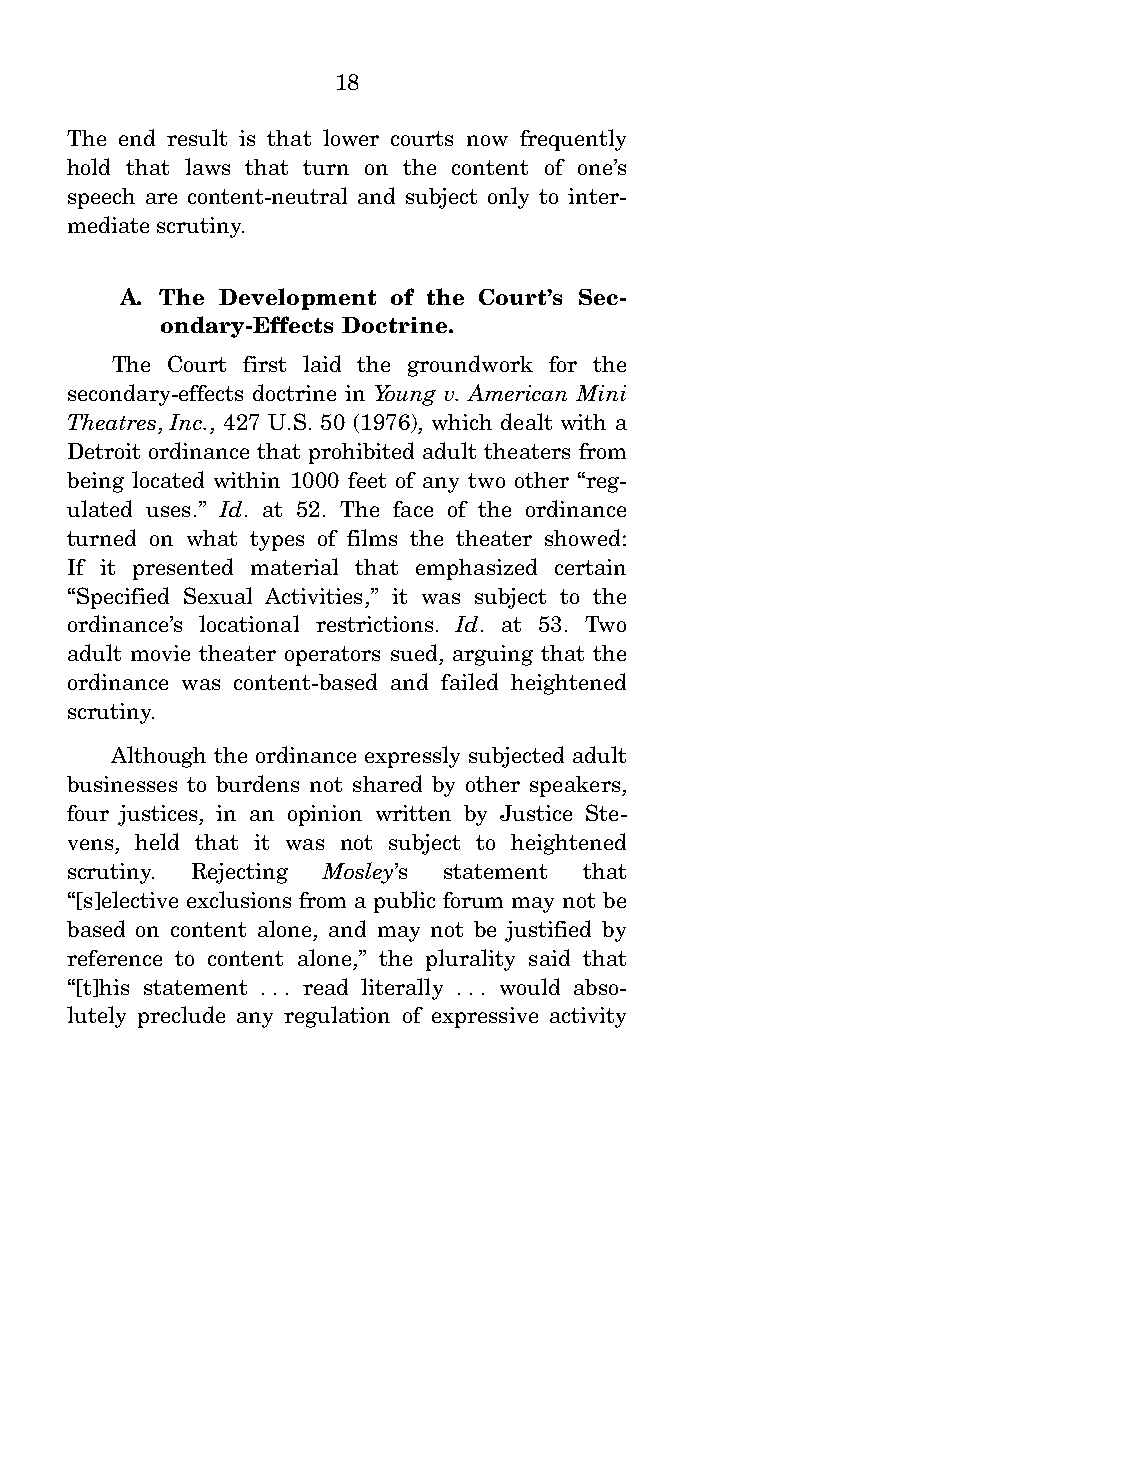  What do you see at coordinates (114, 958) in the screenshot?
I see `reference` at bounding box center [114, 958].
